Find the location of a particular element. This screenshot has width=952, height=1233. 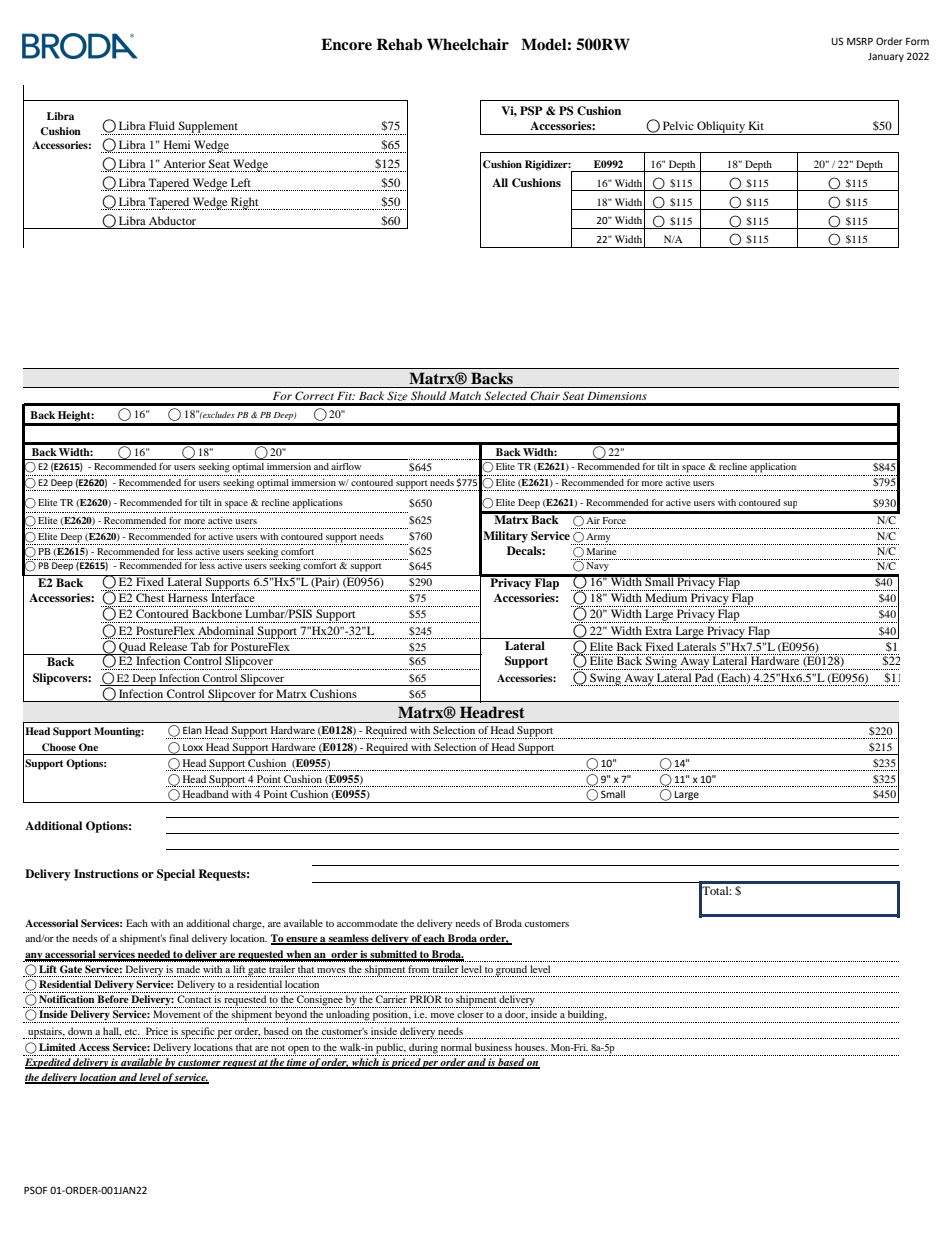

MSRP is located at coordinates (860, 41).
